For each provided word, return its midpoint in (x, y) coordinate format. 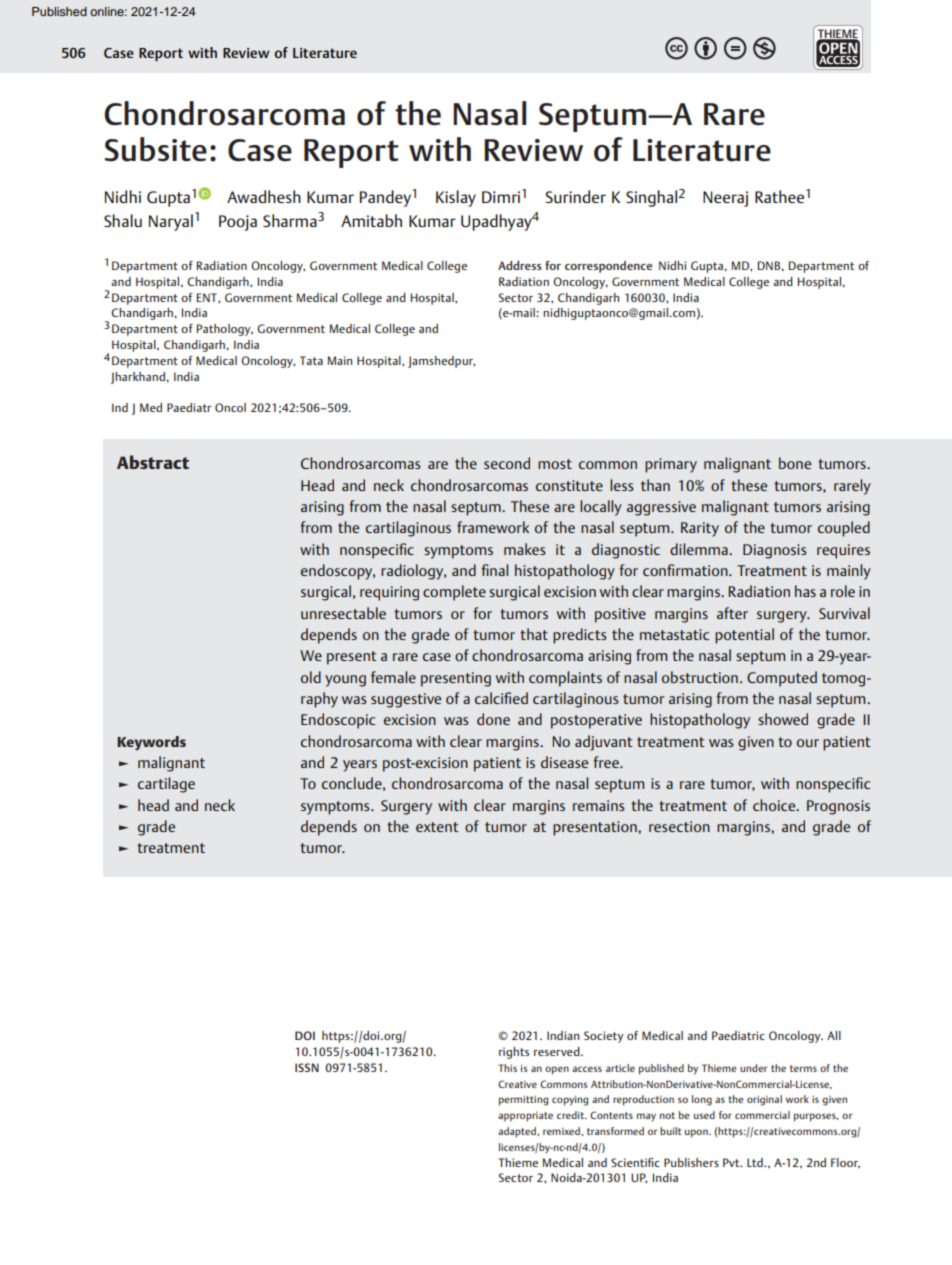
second (507, 463)
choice (775, 805)
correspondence (608, 267)
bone (795, 463)
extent (437, 827)
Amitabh (371, 220)
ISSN (307, 1067)
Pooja (238, 223)
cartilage (166, 785)
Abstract (153, 462)
